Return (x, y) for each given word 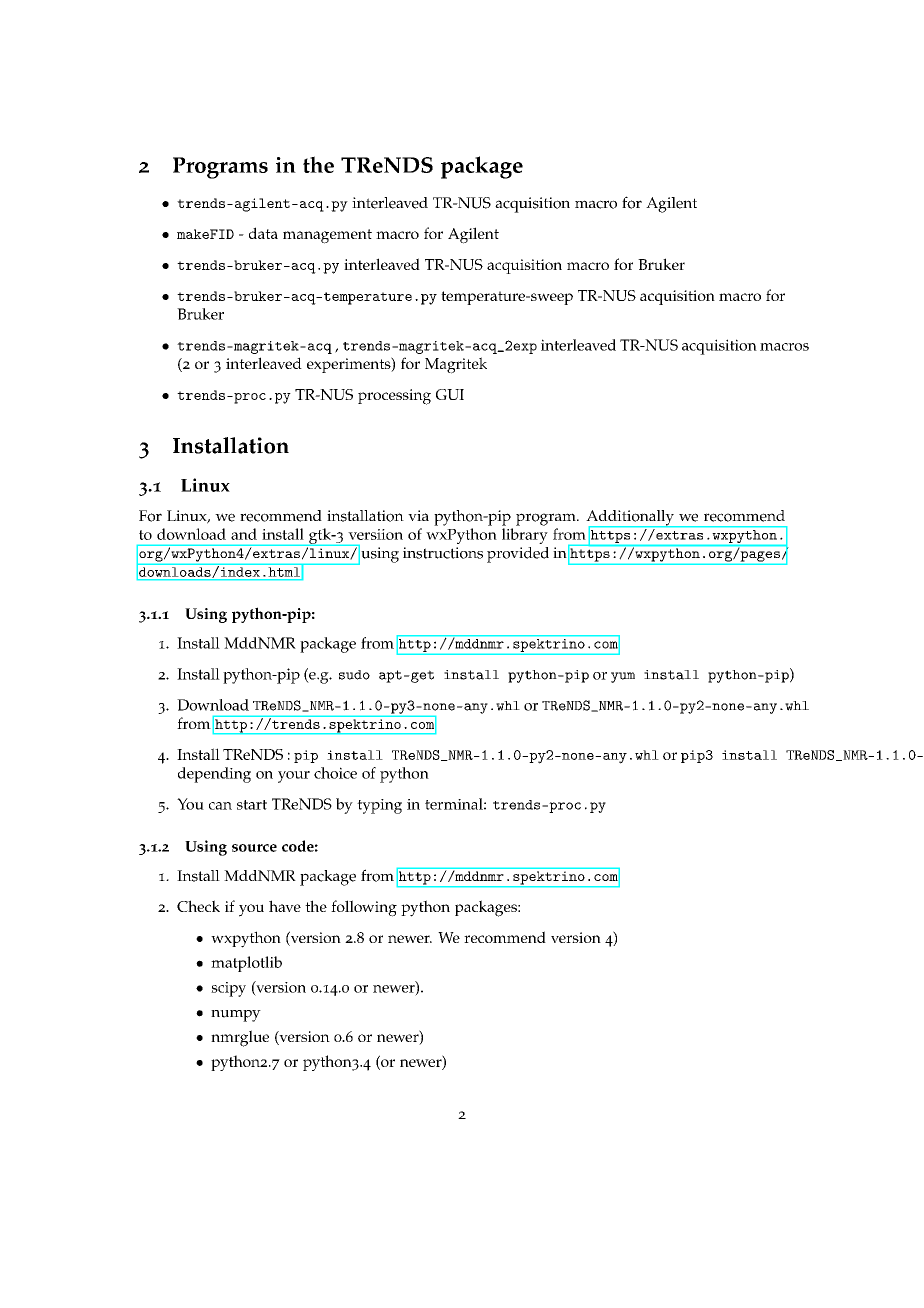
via (418, 515)
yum (623, 677)
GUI (450, 394)
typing (379, 806)
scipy (228, 989)
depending (214, 775)
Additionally (631, 519)
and (244, 534)
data (263, 233)
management (327, 236)
